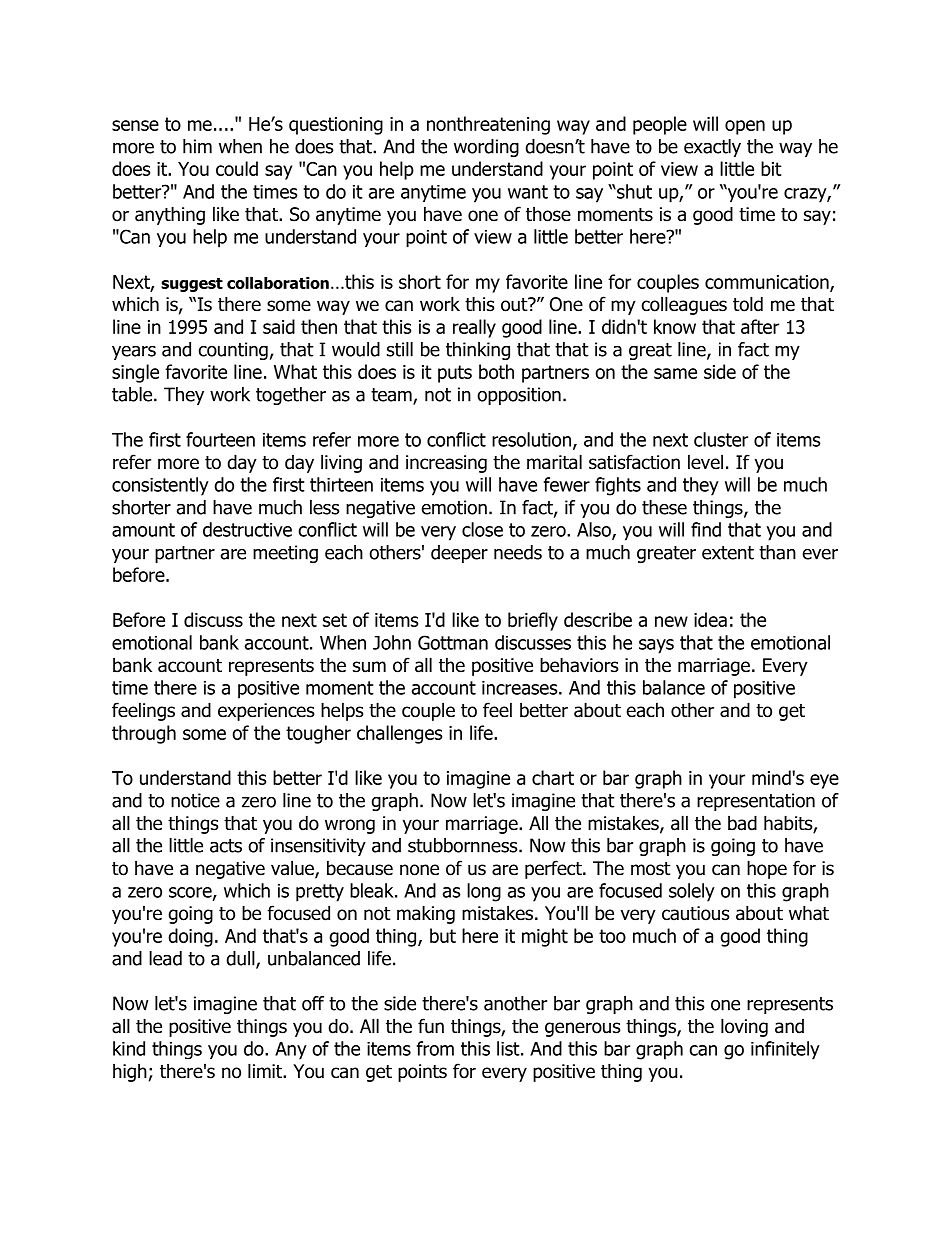 Image resolution: width=952 pixels, height=1233 pixels. Describe the element at coordinates (710, 619) in the screenshot. I see `idea` at that location.
